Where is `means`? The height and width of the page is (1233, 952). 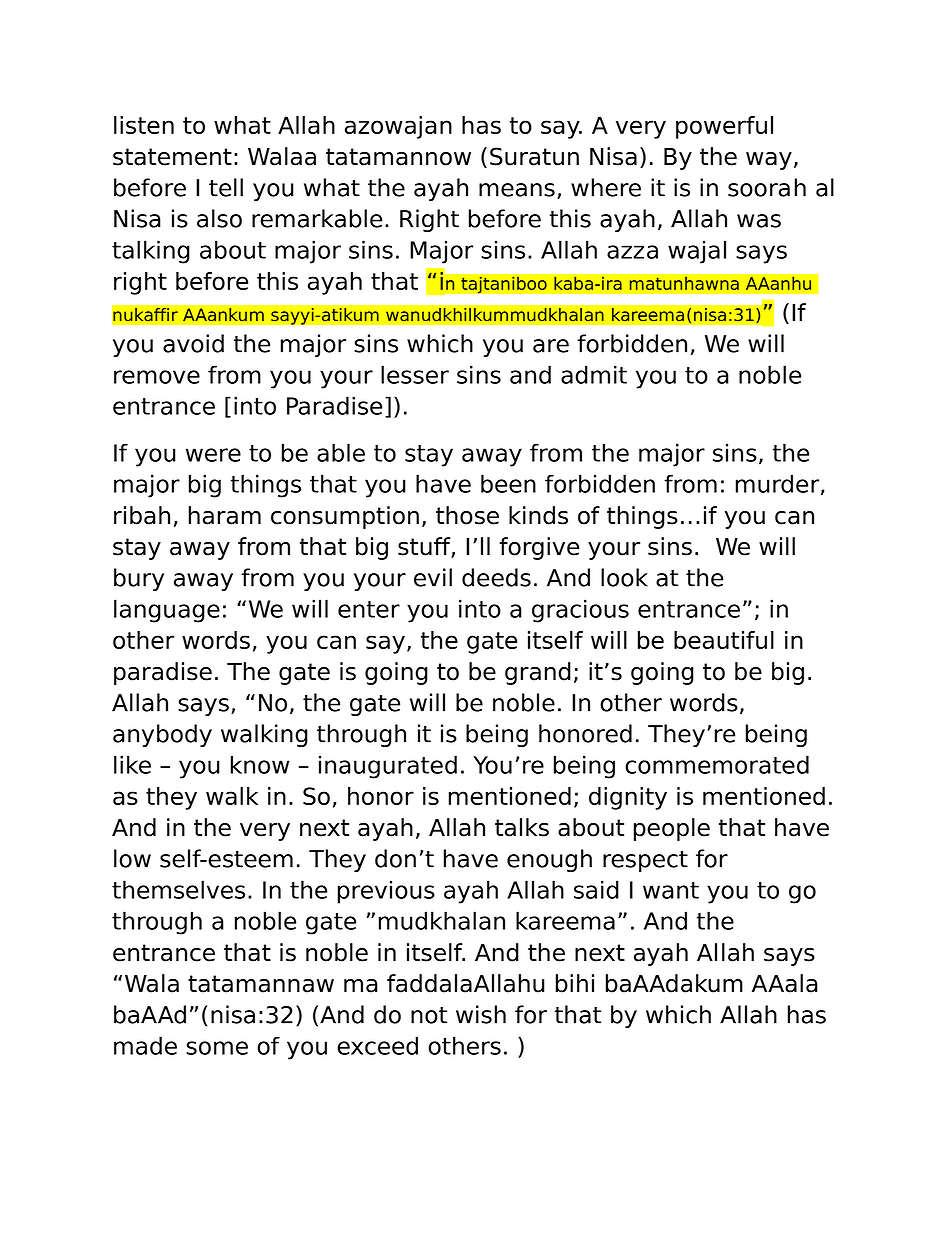 means is located at coordinates (517, 190).
